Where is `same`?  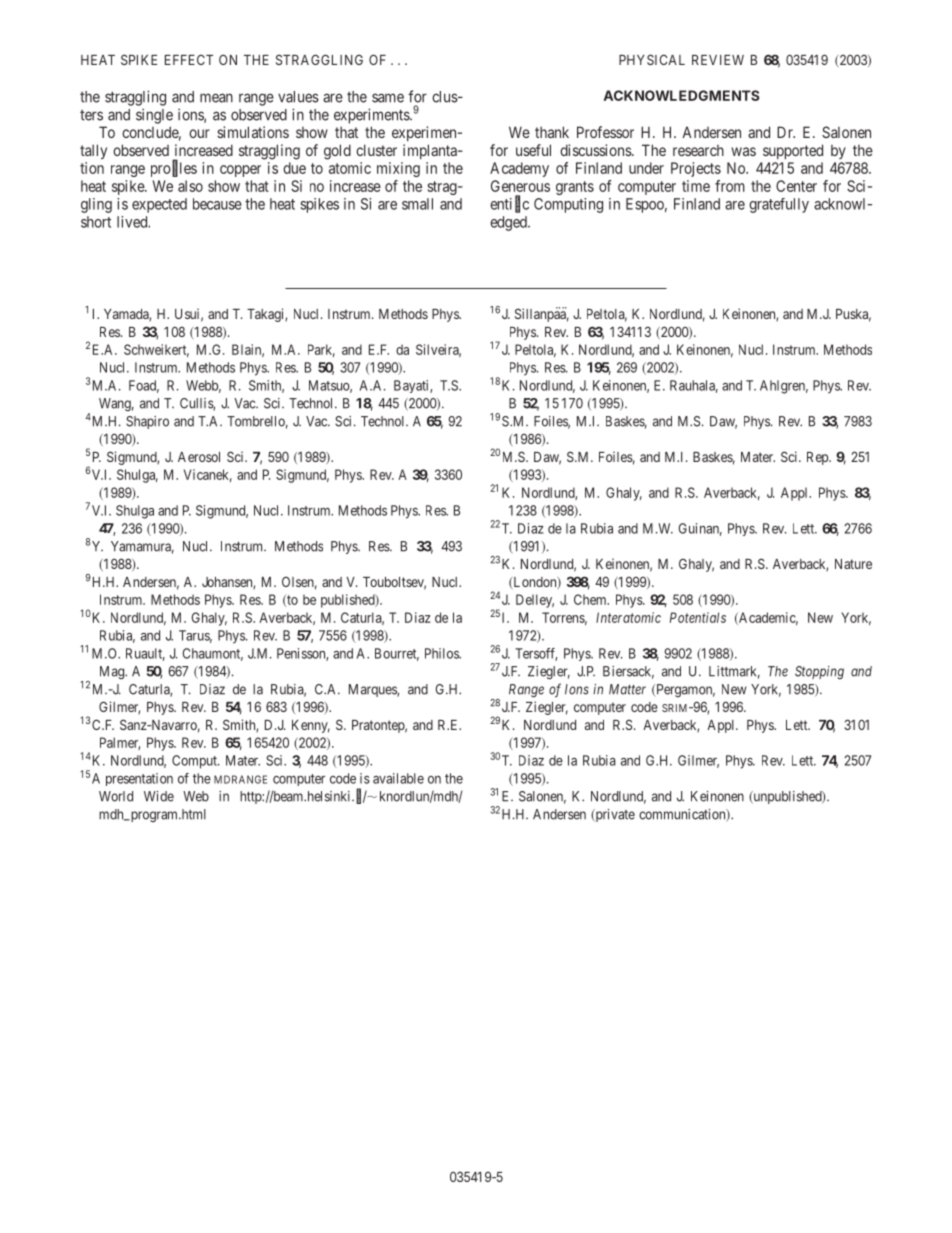
same is located at coordinates (388, 98).
